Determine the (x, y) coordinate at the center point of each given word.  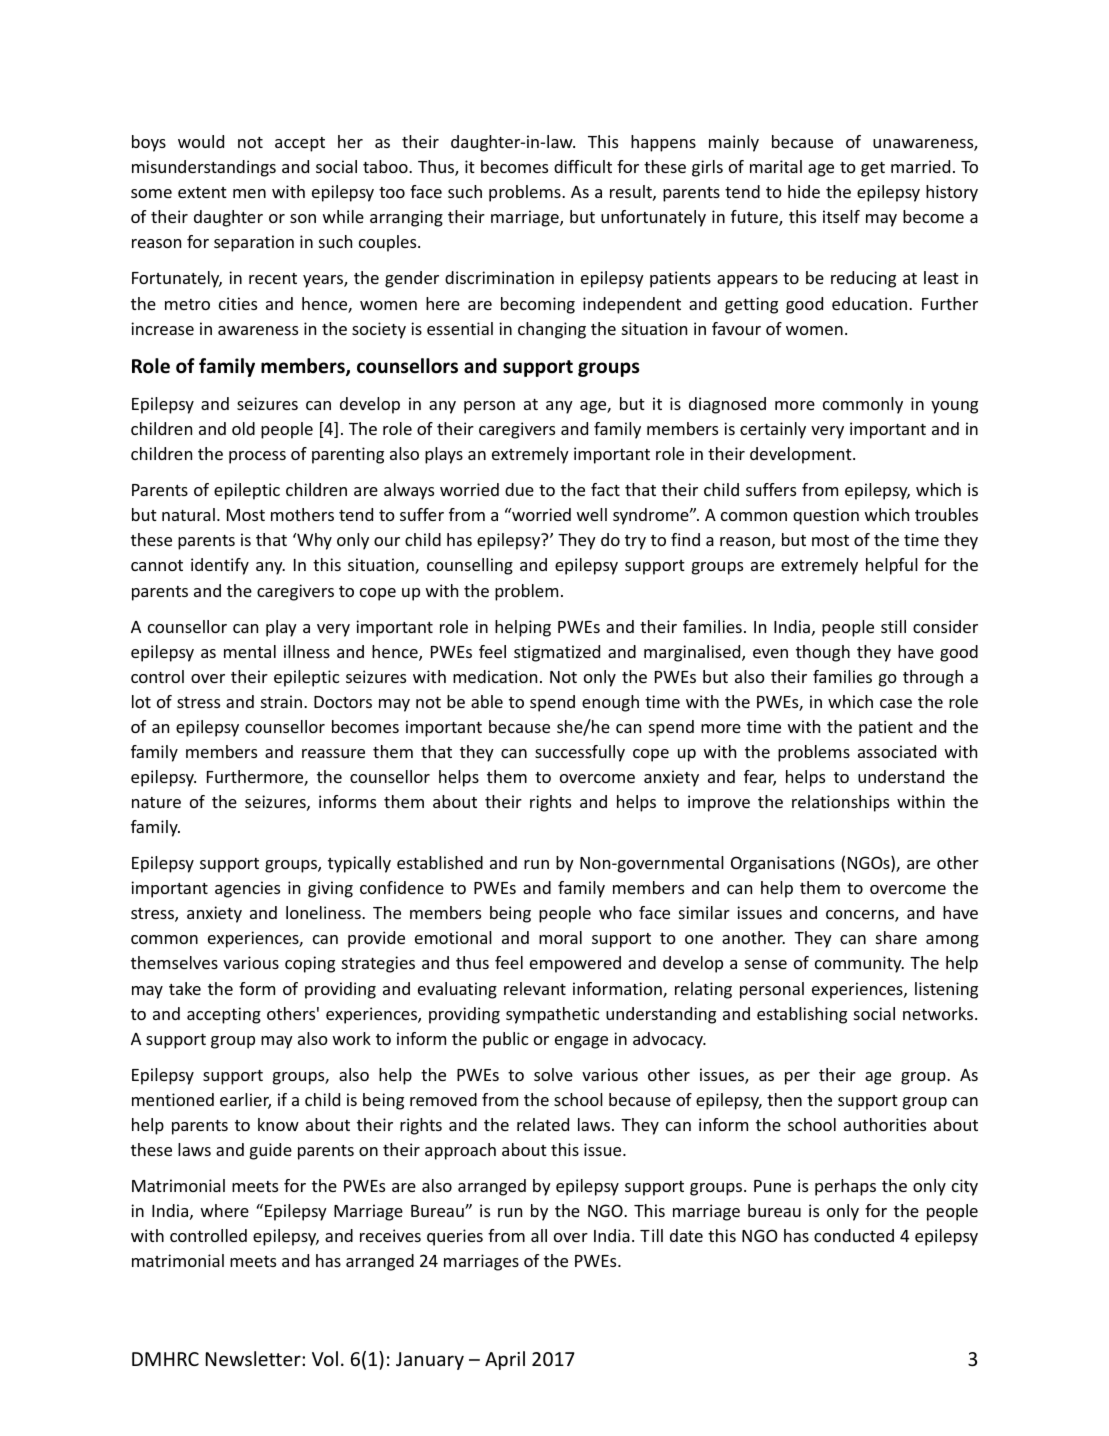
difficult (583, 166)
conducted (854, 1235)
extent (202, 192)
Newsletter (254, 1358)
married (920, 166)
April (505, 1360)
